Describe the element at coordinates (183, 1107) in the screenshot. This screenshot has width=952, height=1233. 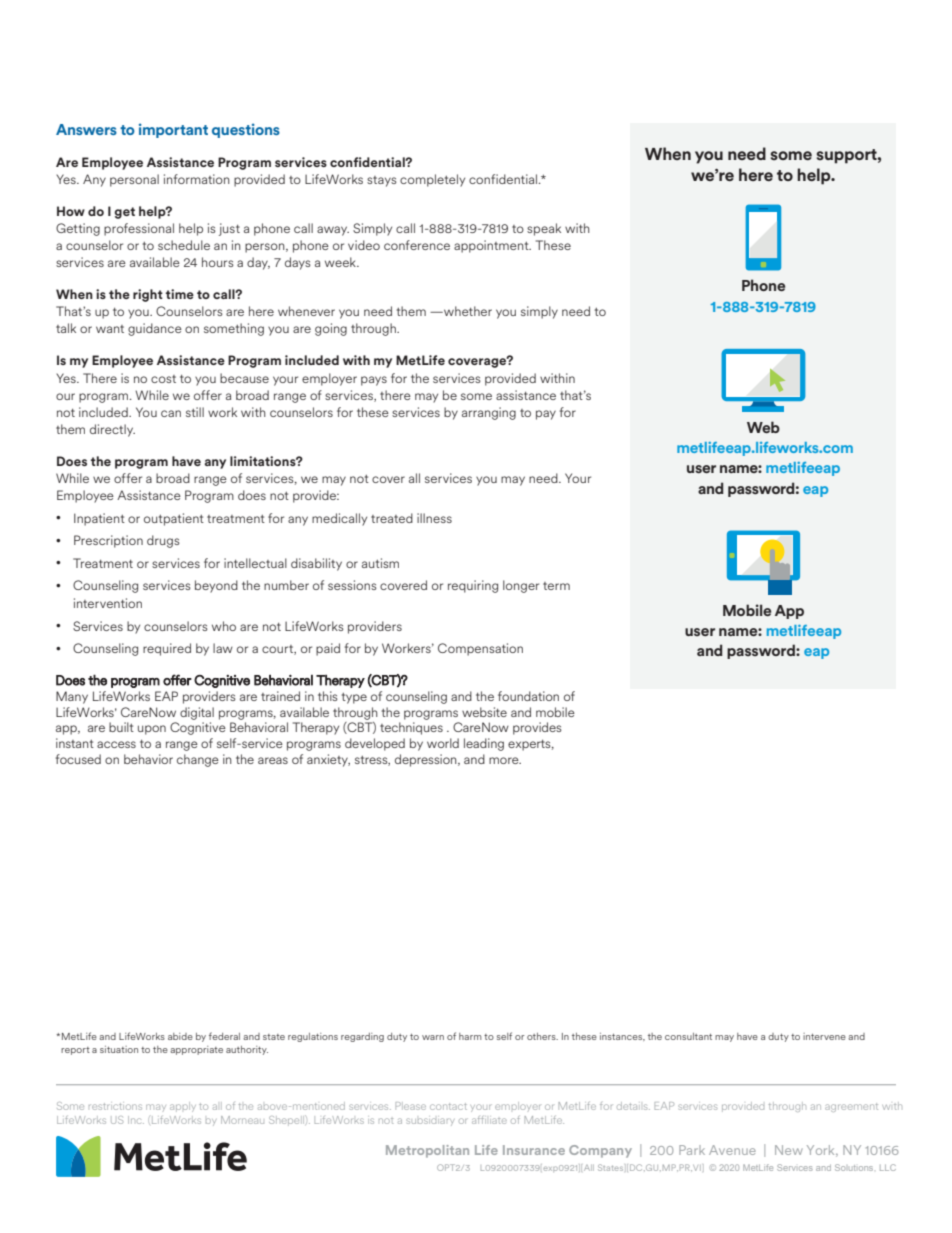
I see `apply` at that location.
